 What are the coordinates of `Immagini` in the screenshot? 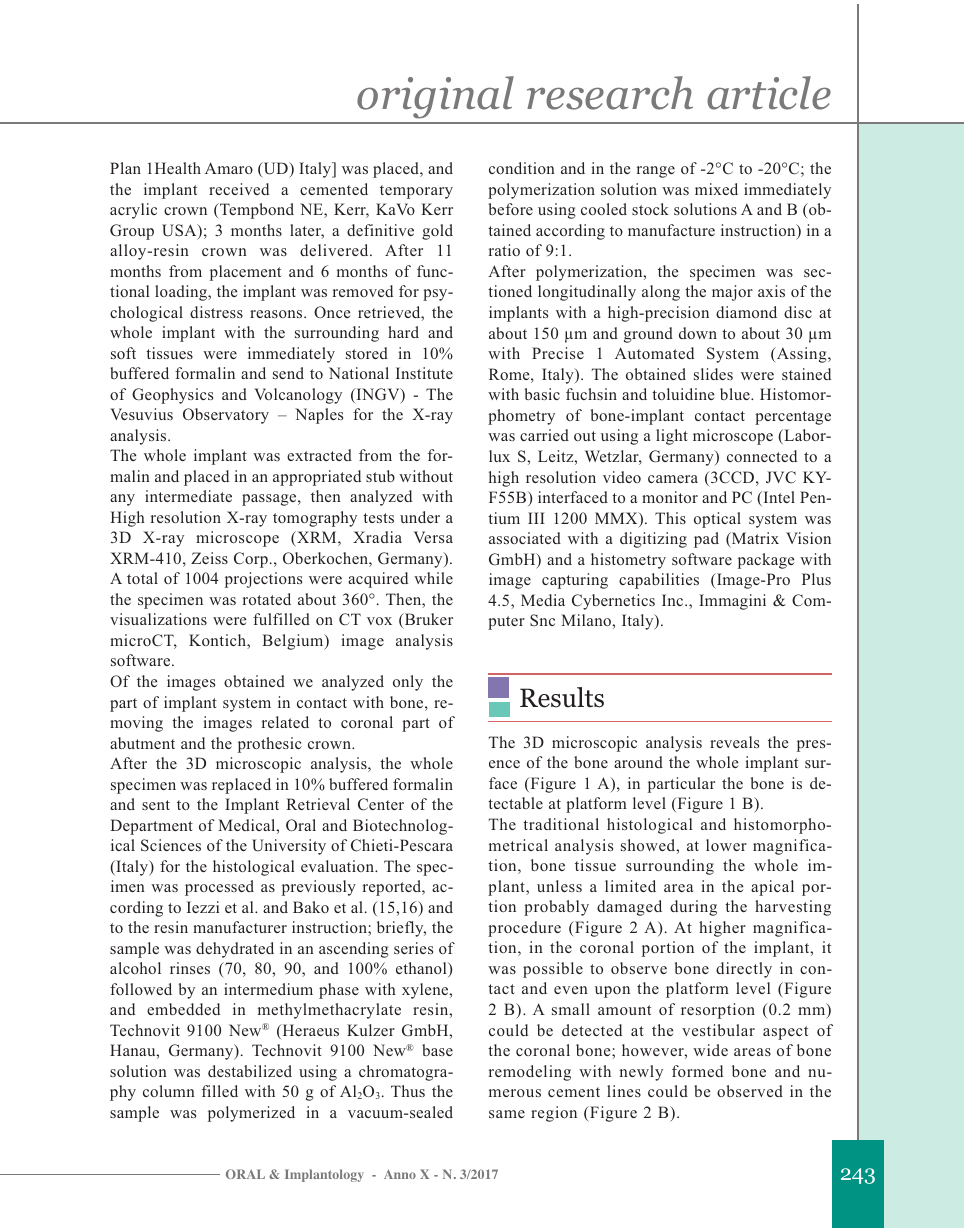 It's located at (732, 602).
